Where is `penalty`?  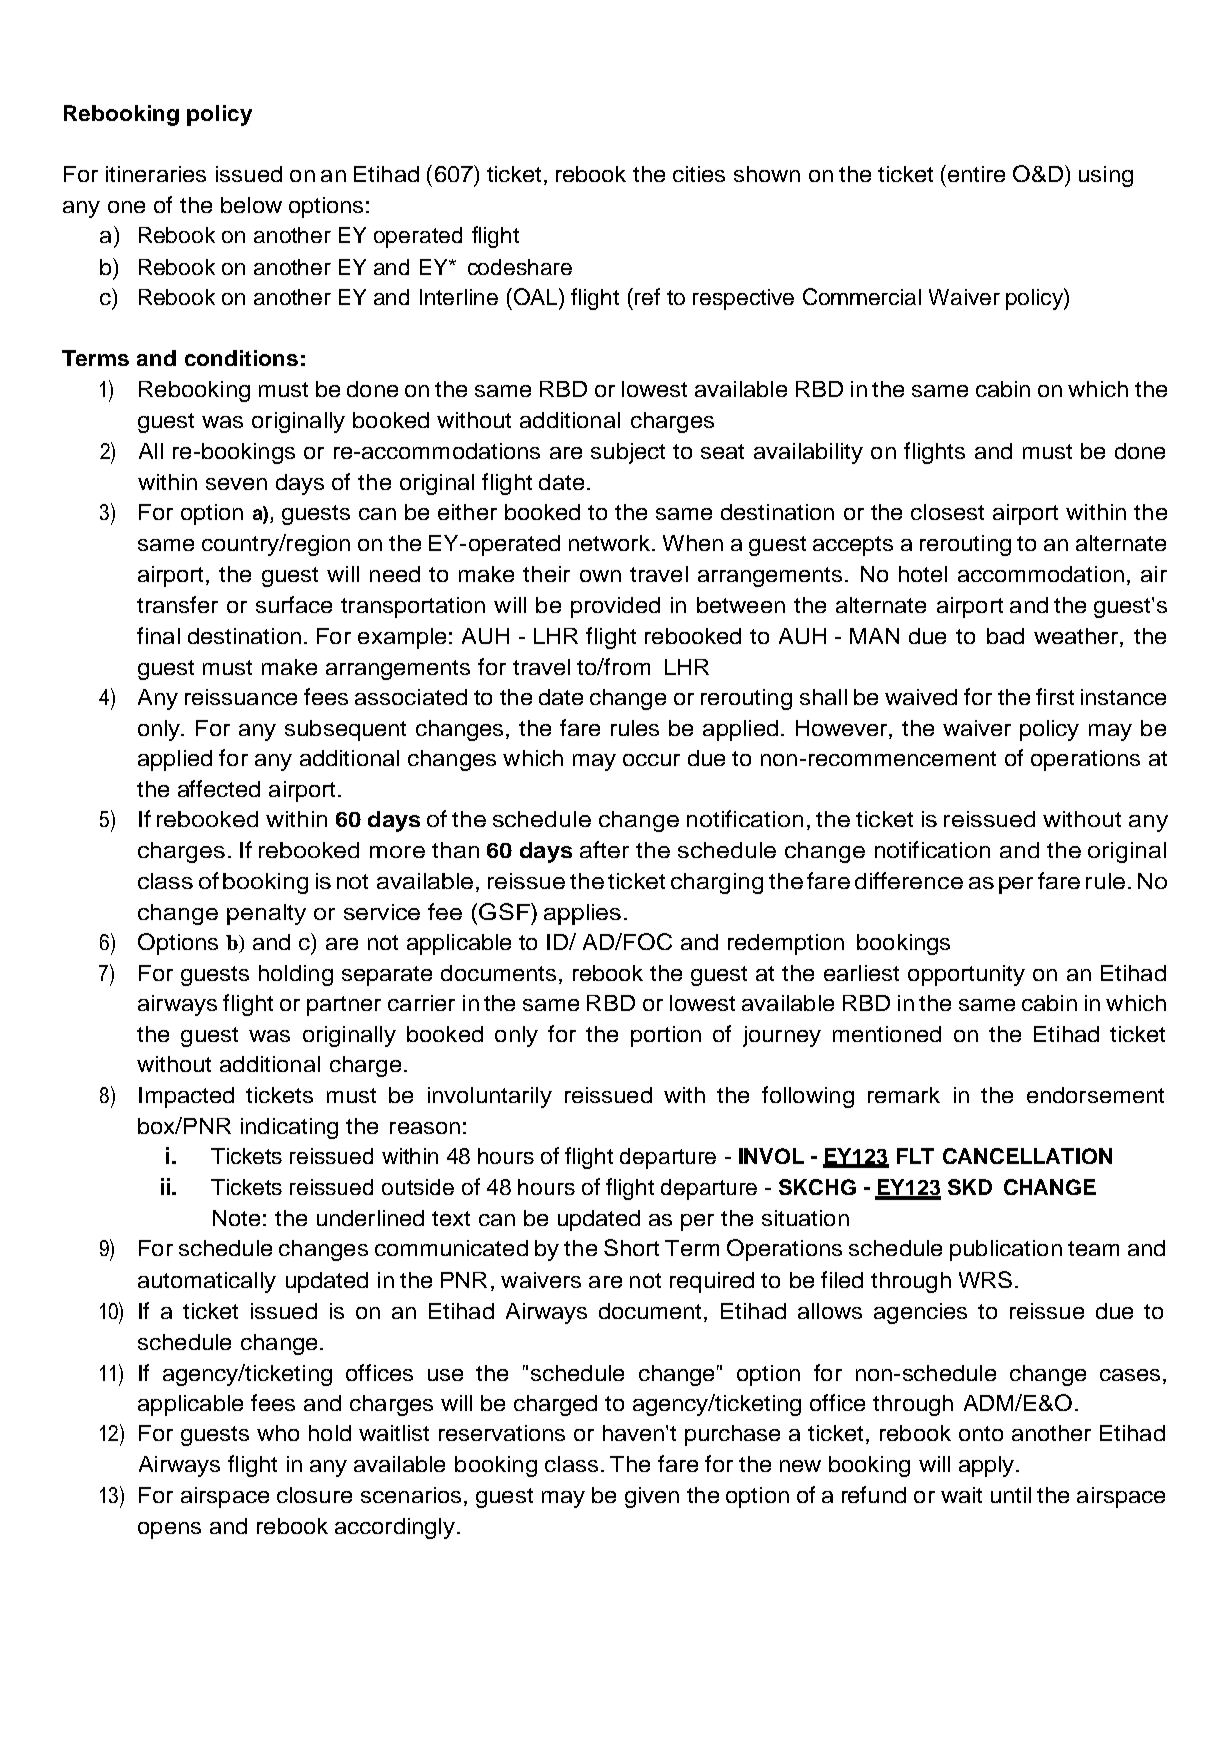 penalty is located at coordinates (266, 914).
